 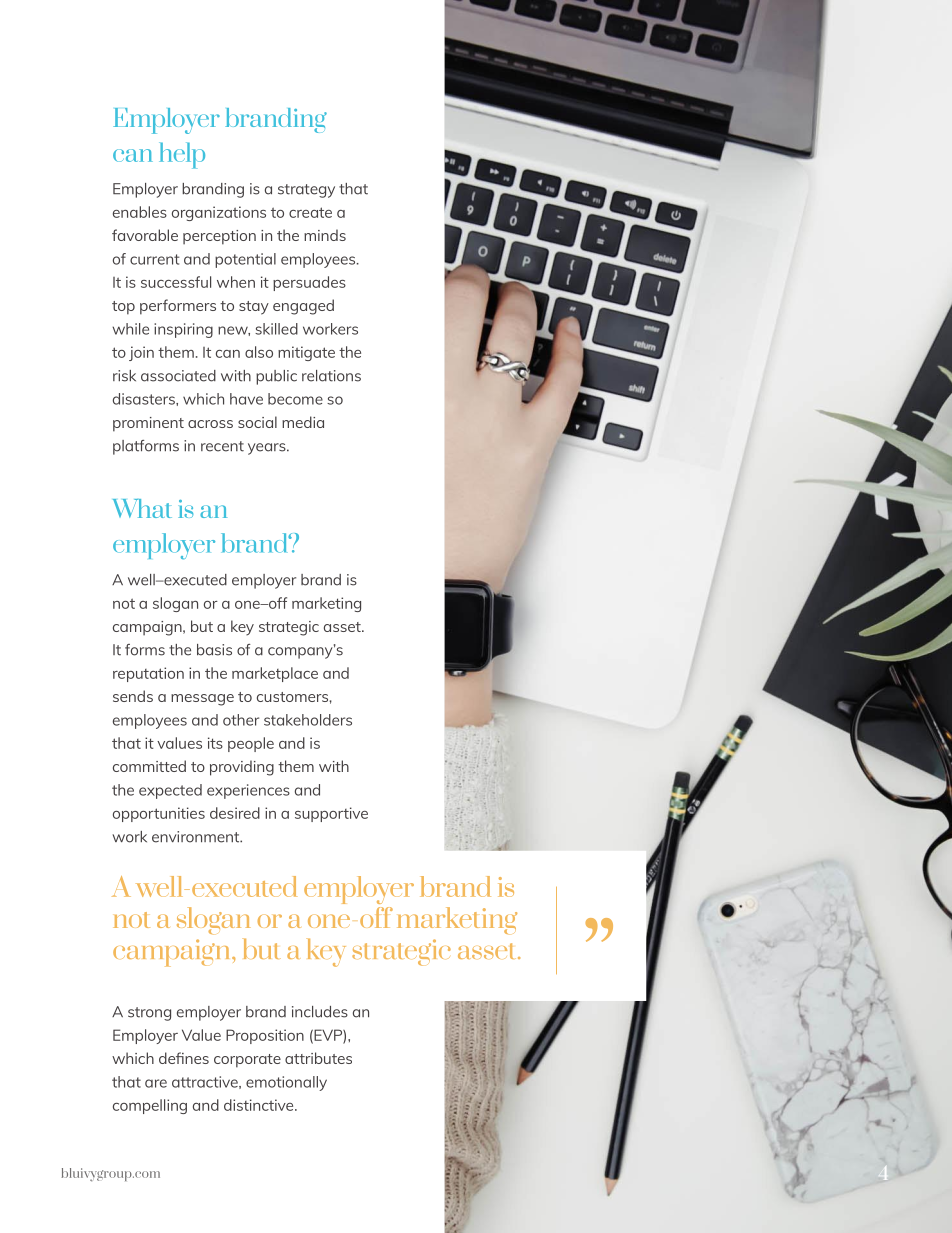 What do you see at coordinates (306, 191) in the page?
I see `strategy` at bounding box center [306, 191].
